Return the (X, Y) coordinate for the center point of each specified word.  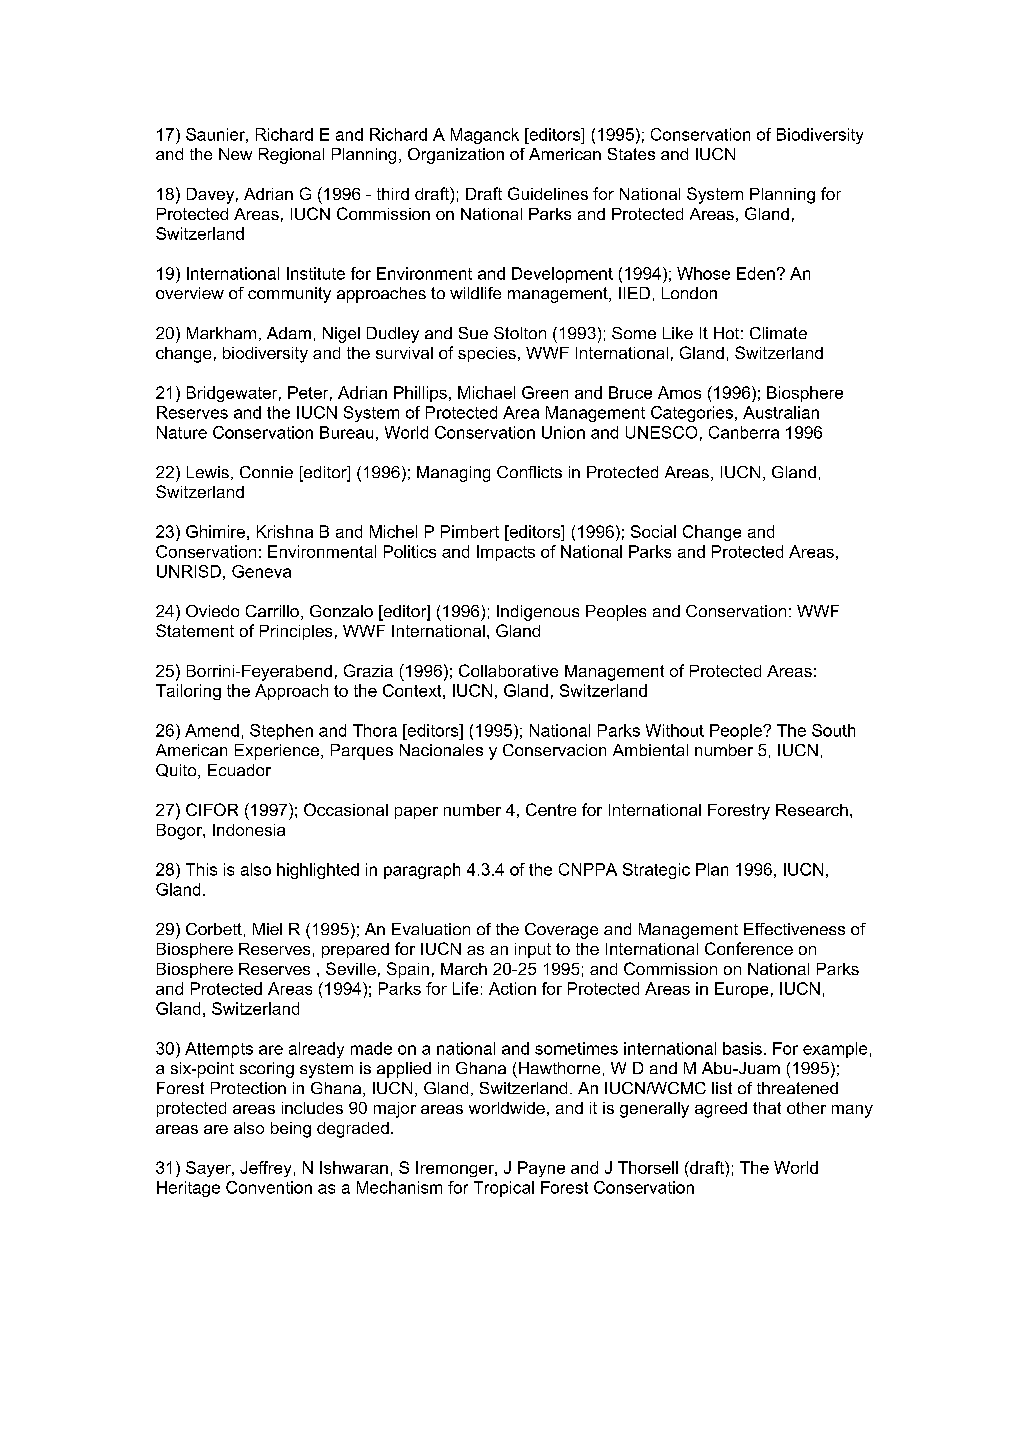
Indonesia (249, 830)
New (235, 154)
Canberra (744, 432)
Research (812, 810)
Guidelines (548, 193)
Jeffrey (265, 1169)
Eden (756, 273)
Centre (551, 809)
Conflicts (529, 472)
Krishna (285, 531)
